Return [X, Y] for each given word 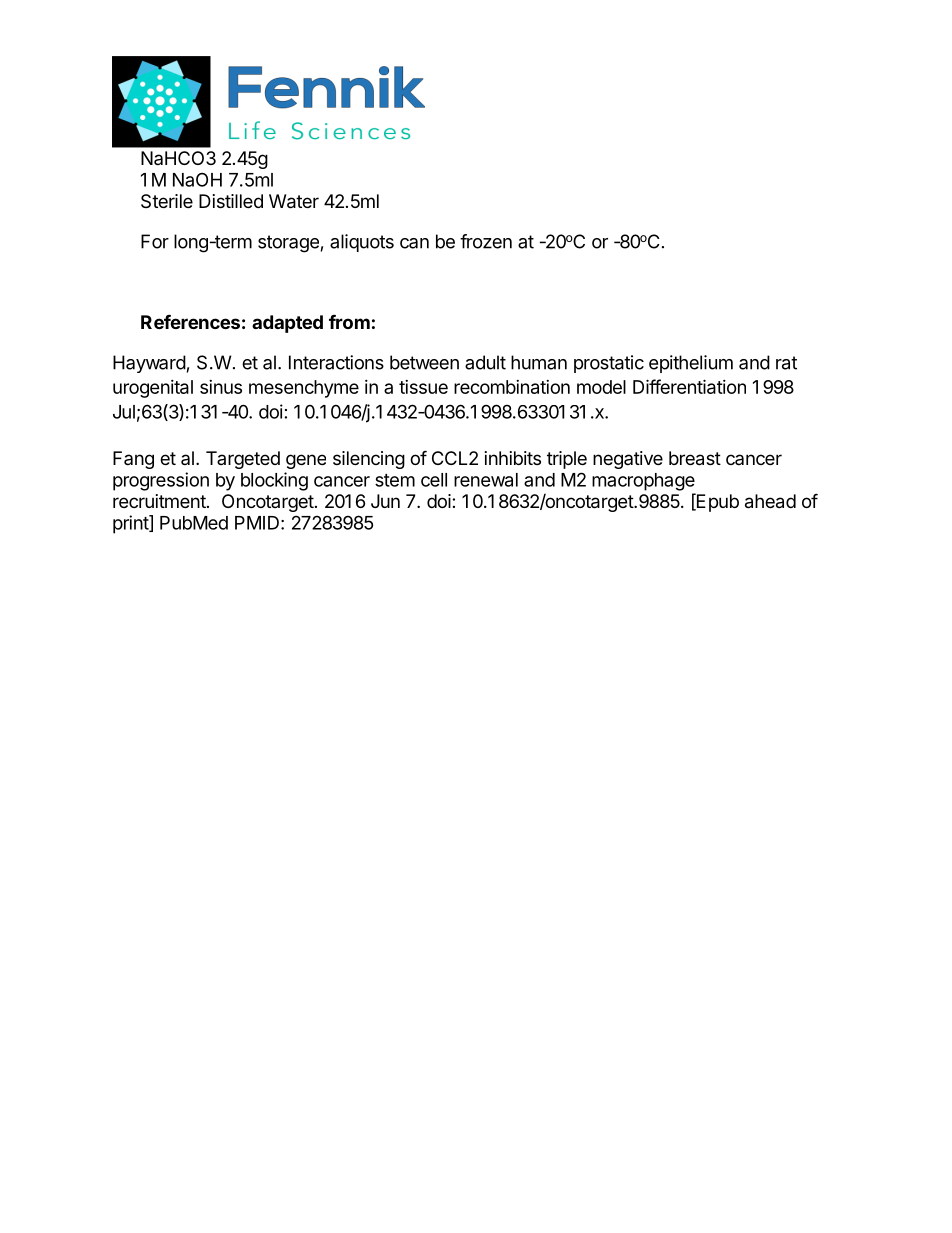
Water [294, 201]
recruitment [159, 501]
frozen [486, 241]
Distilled [231, 201]
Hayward [149, 364]
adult [485, 362]
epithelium [691, 364]
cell [434, 480]
